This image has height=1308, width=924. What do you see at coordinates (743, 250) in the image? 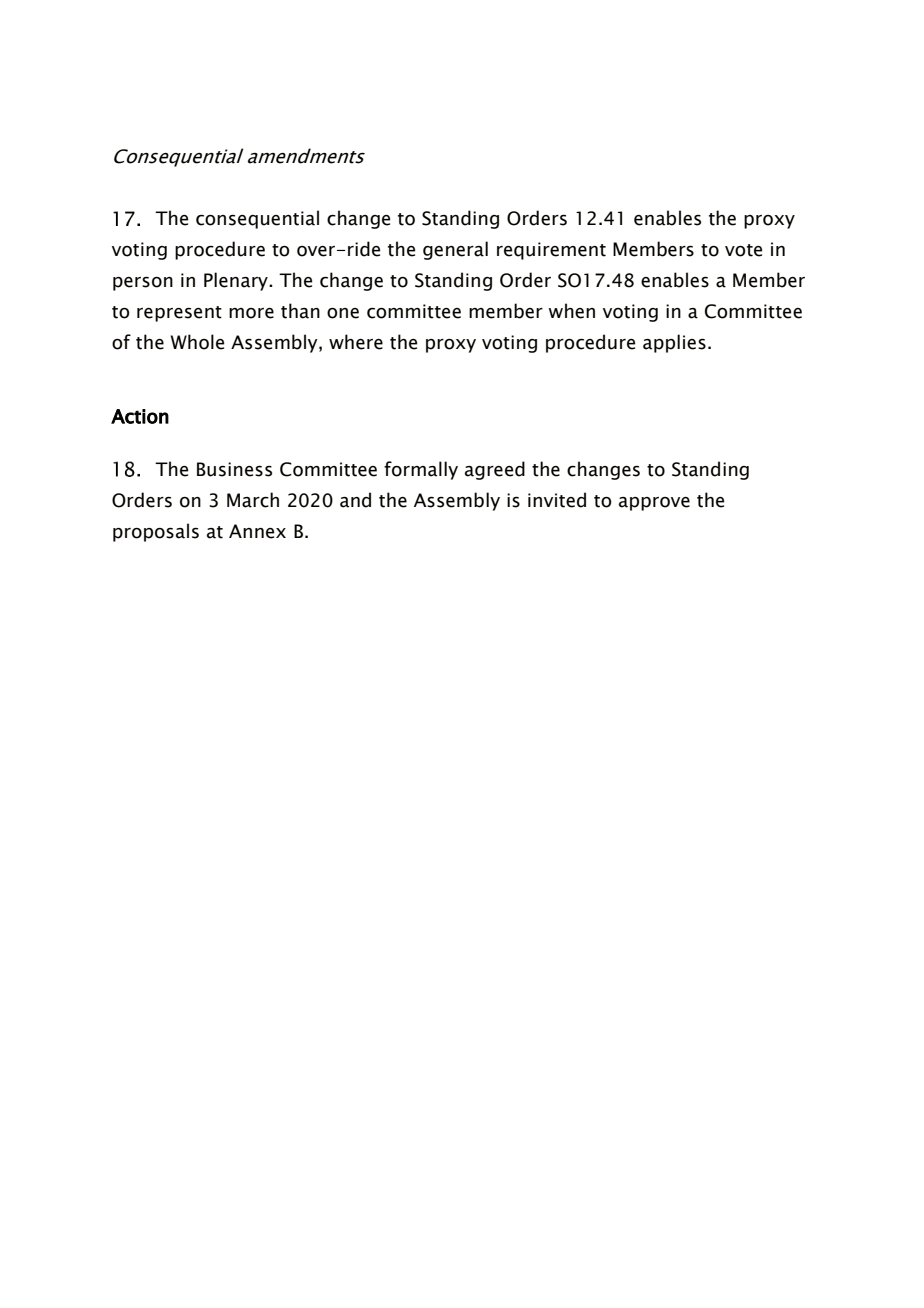
I see `vote` at bounding box center [743, 250].
